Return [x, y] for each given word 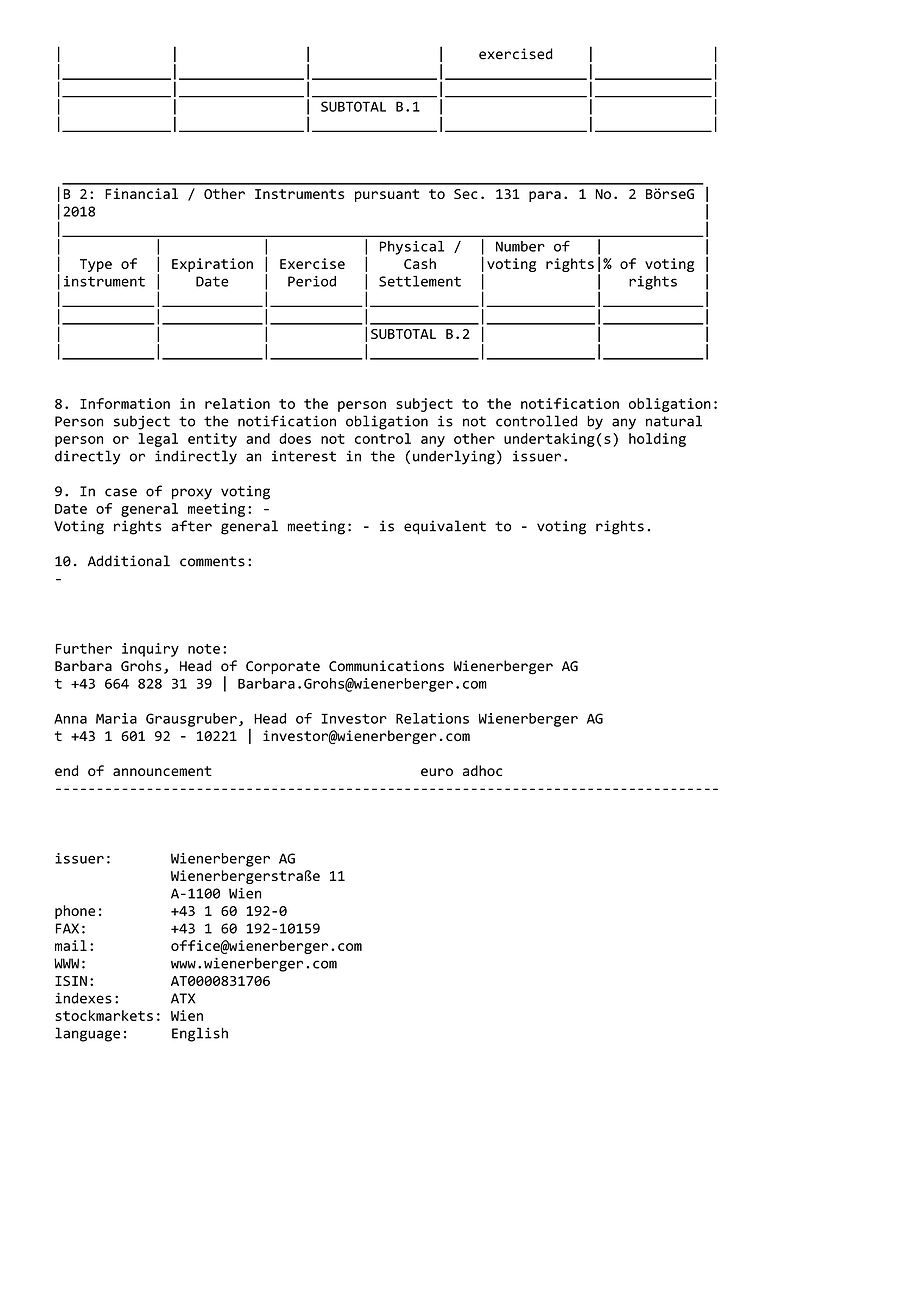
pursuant [387, 195]
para [545, 196]
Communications [386, 666]
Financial [141, 193]
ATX [183, 998]
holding [657, 440]
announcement [162, 771]
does [295, 438]
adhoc [482, 770]
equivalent [445, 527]
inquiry [150, 650]
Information [125, 403]
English [200, 1034]
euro [437, 772]
